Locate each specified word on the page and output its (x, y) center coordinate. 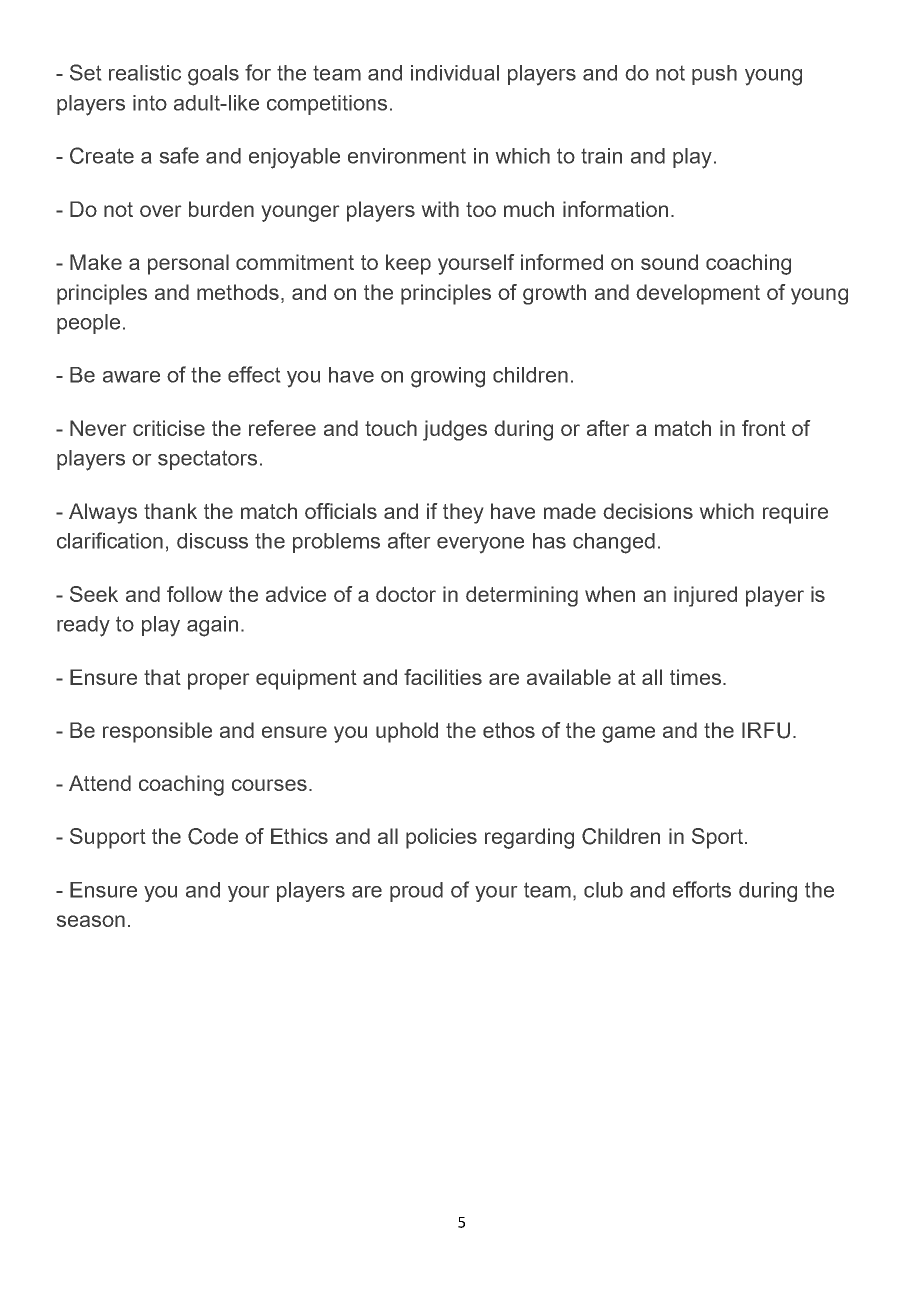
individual (455, 73)
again (212, 626)
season (91, 921)
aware (131, 377)
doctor (406, 594)
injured (705, 596)
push (714, 75)
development (698, 294)
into (150, 103)
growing (448, 377)
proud (416, 892)
